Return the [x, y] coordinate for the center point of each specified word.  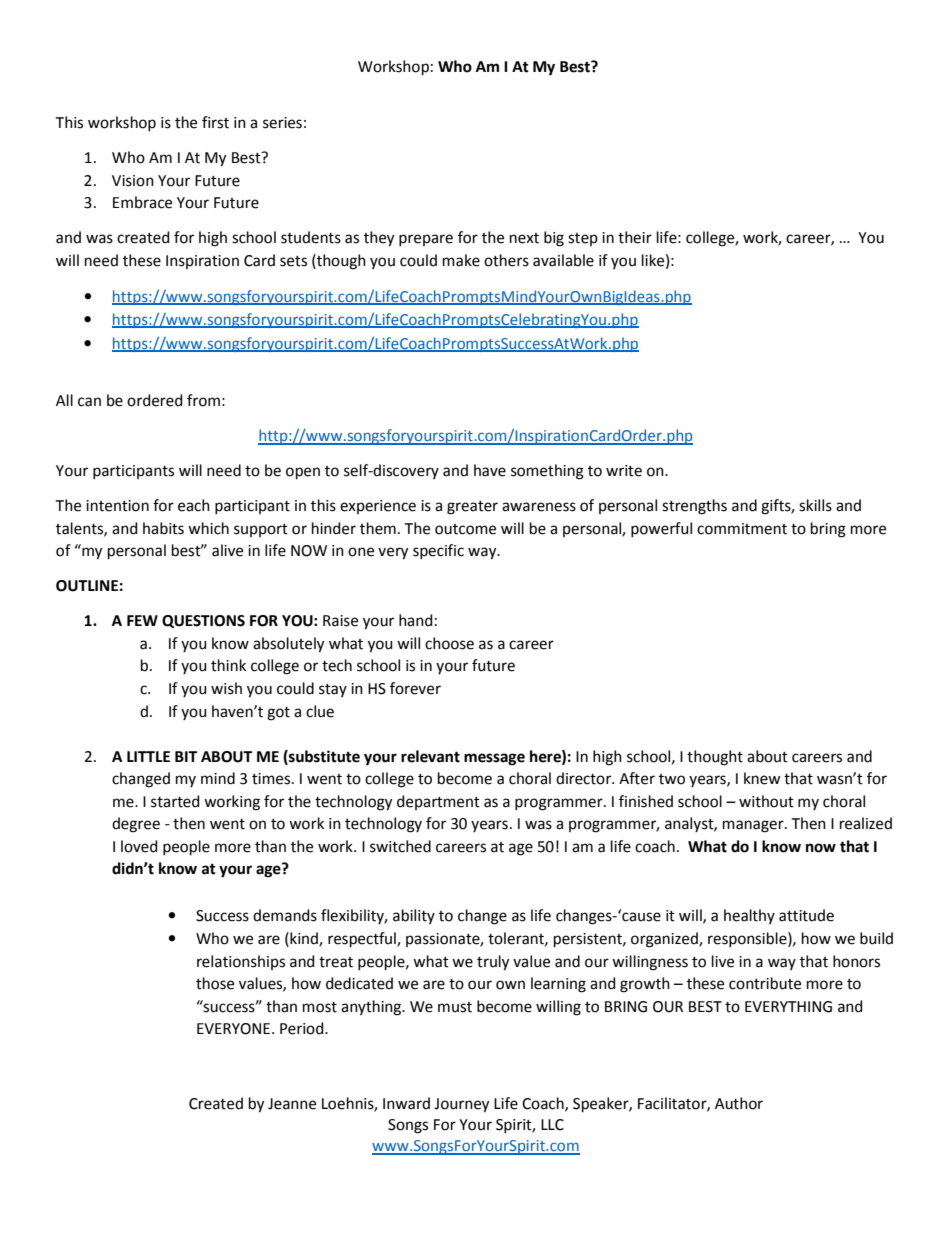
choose [449, 643]
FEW [142, 620]
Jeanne [292, 1104]
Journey [461, 1105]
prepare [426, 240]
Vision [133, 181]
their [635, 237]
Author [739, 1103]
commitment [742, 529]
